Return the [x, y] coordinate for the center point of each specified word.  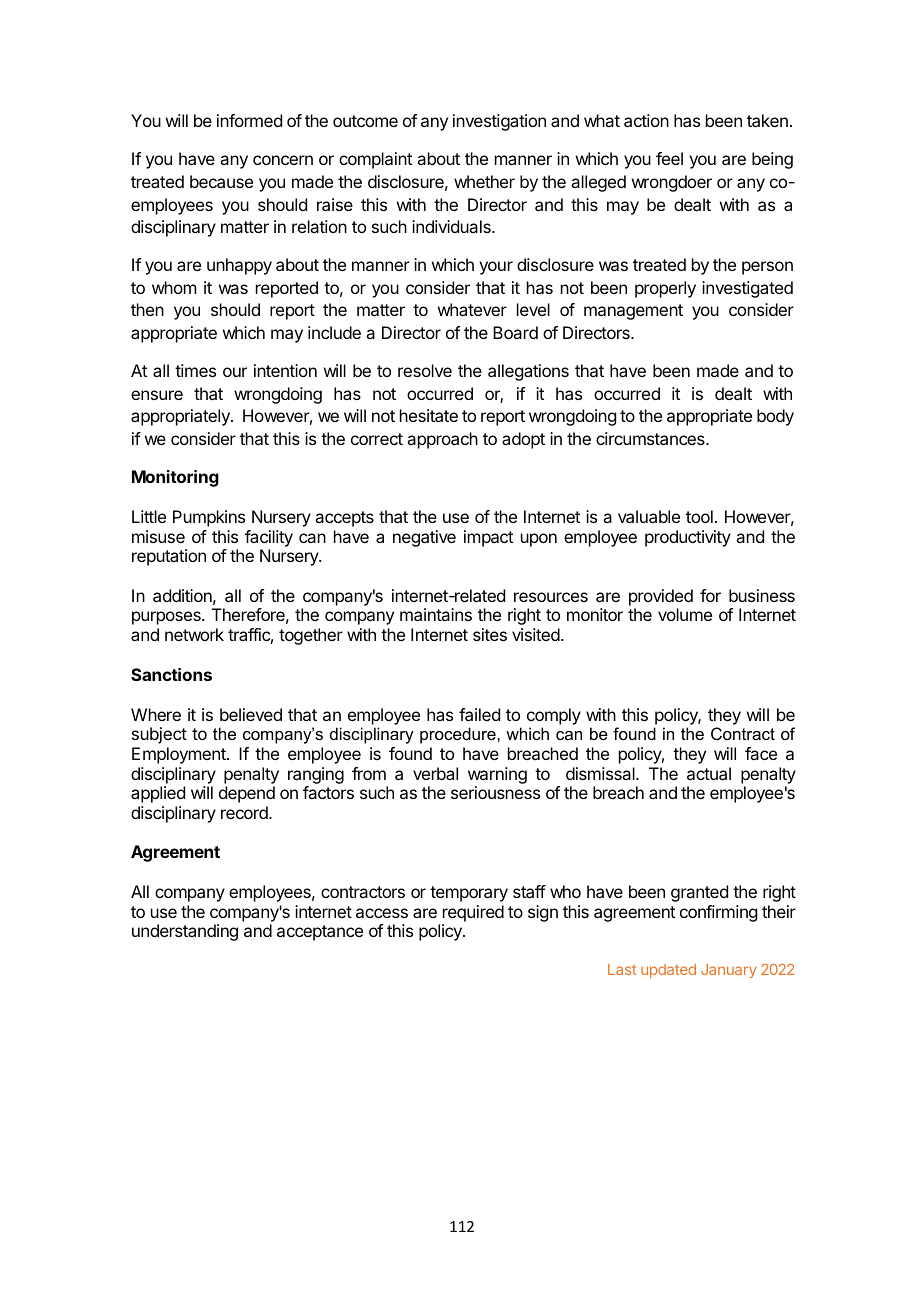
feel [669, 158]
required [473, 913]
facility [269, 538]
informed [249, 120]
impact [488, 538]
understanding [185, 932]
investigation [499, 122]
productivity [688, 538]
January [729, 971]
